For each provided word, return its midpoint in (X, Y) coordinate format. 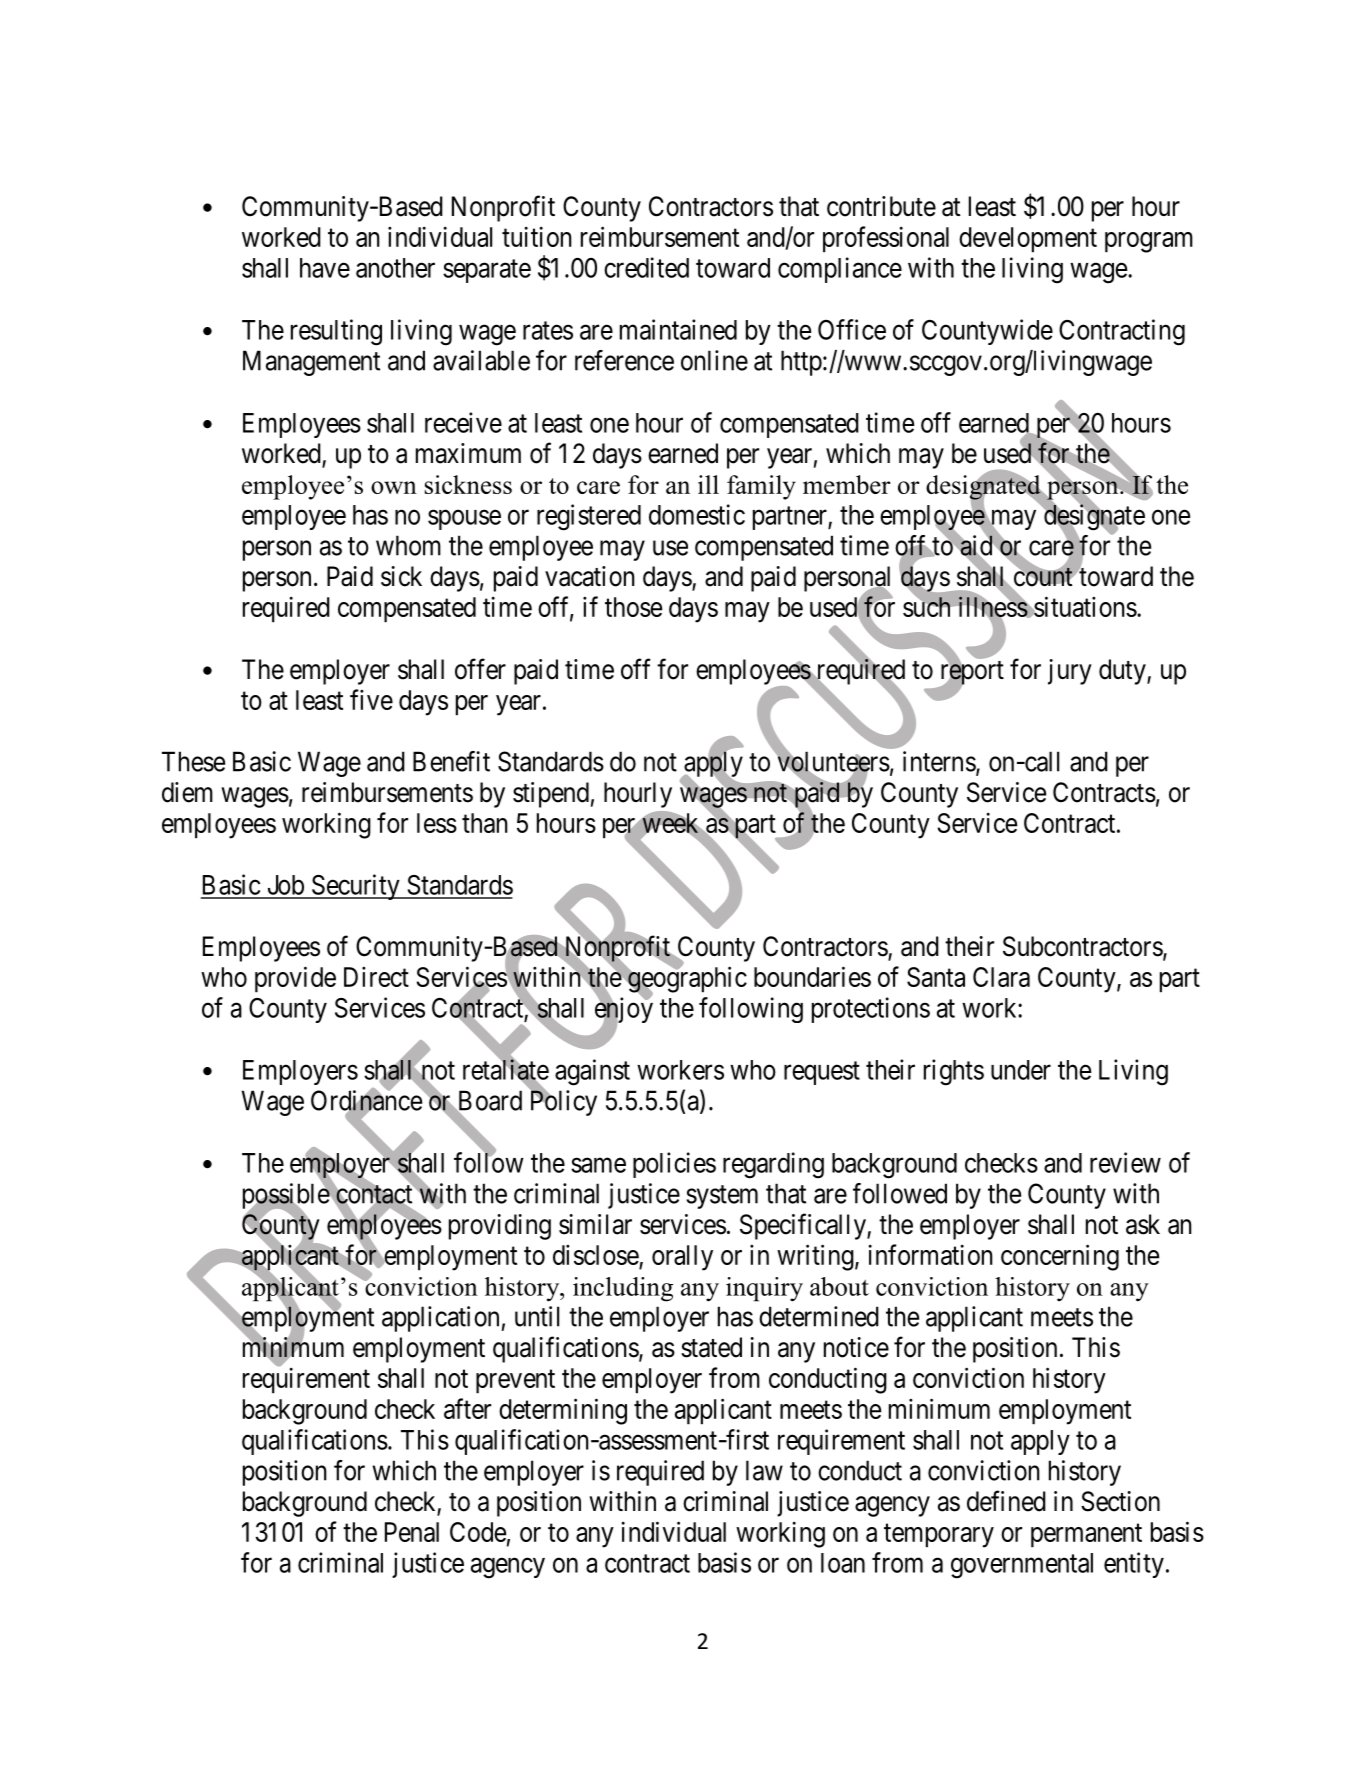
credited (646, 267)
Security (355, 887)
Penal (412, 1532)
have (325, 268)
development (1028, 240)
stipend (551, 795)
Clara (1001, 977)
